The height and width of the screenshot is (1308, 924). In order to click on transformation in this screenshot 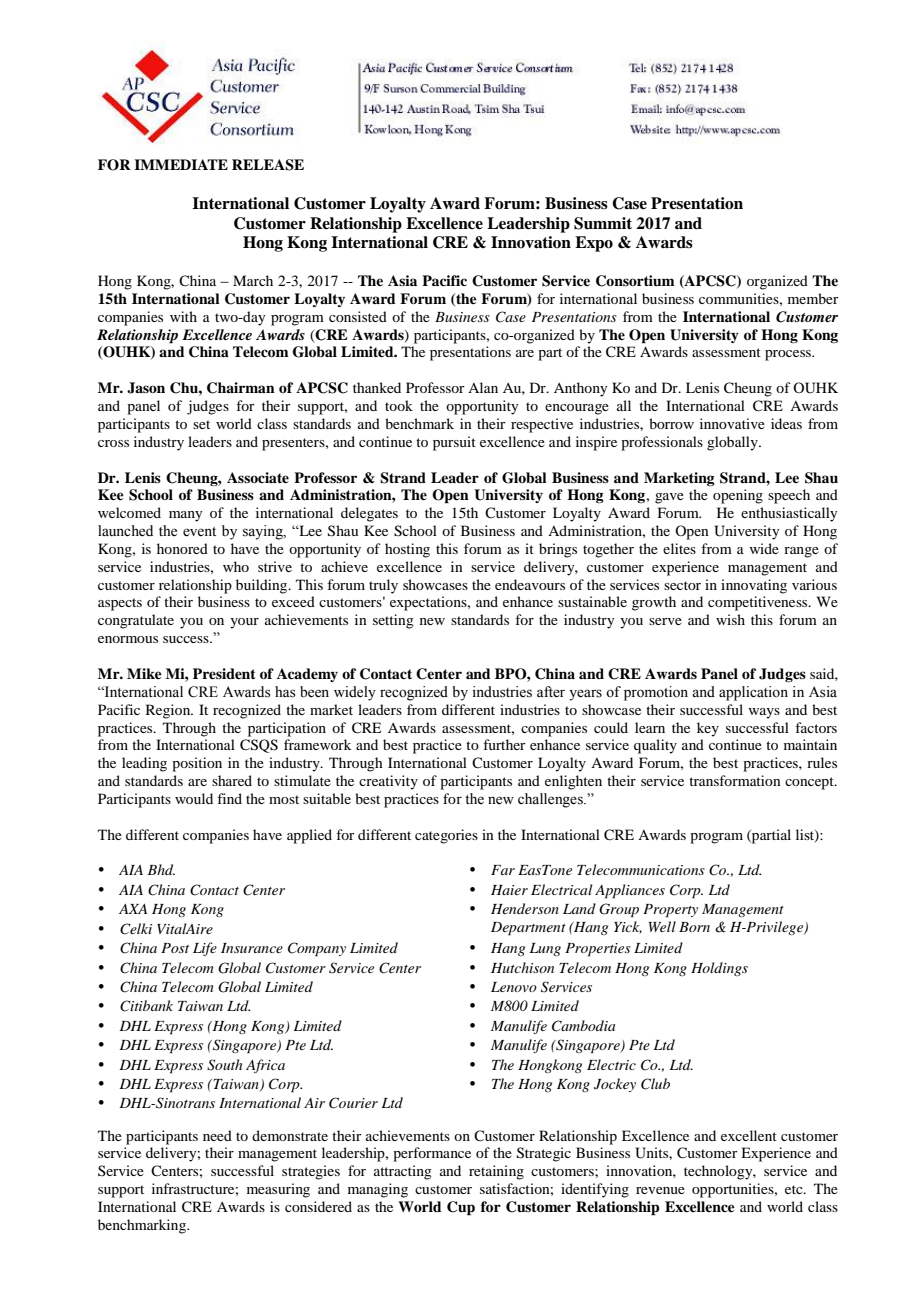, I will do `click(735, 780)`.
